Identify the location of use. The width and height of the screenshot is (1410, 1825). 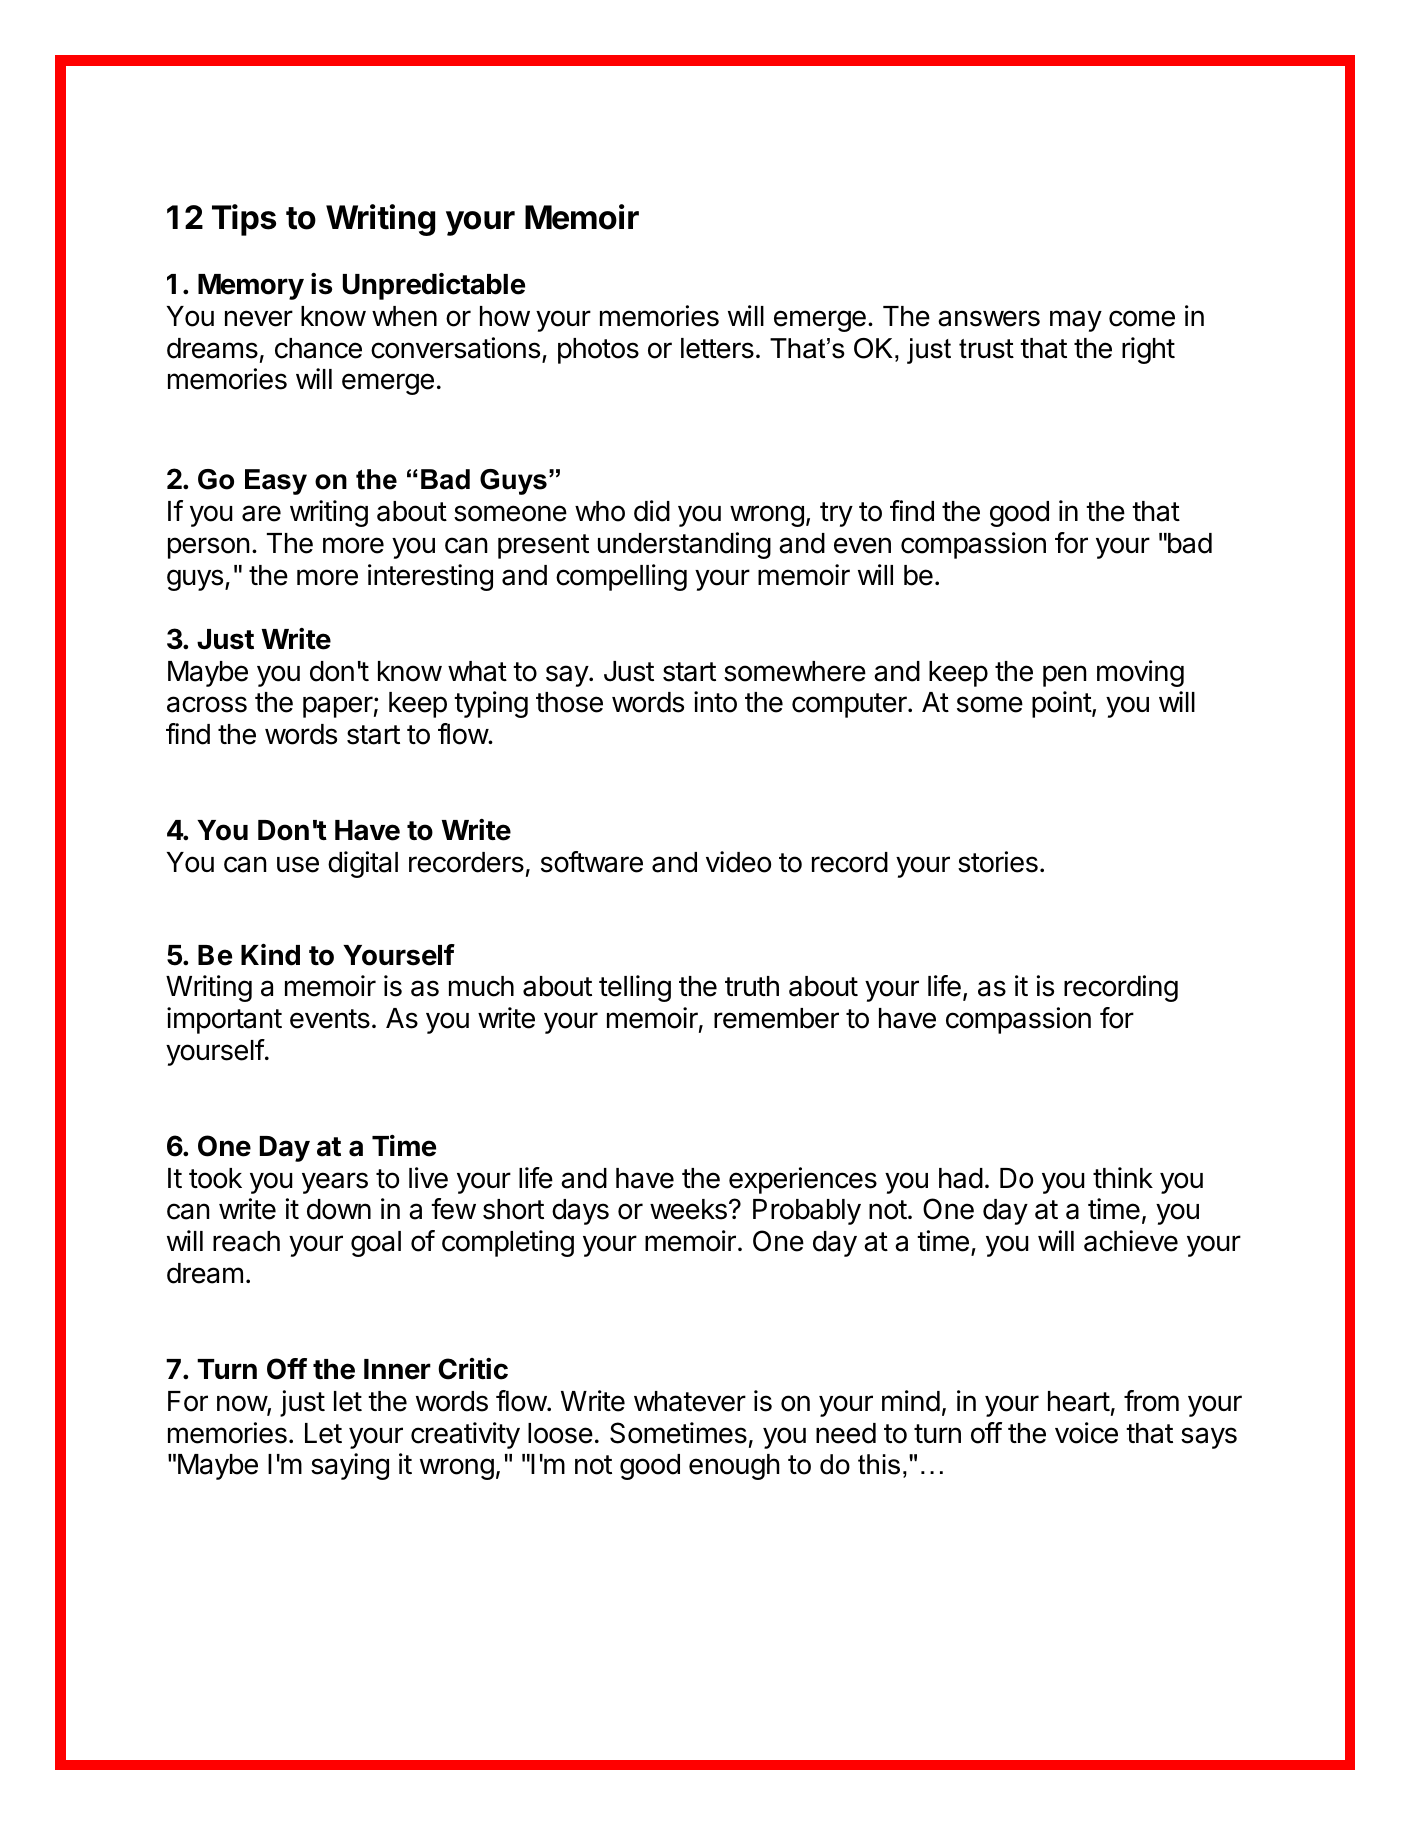
(298, 864).
